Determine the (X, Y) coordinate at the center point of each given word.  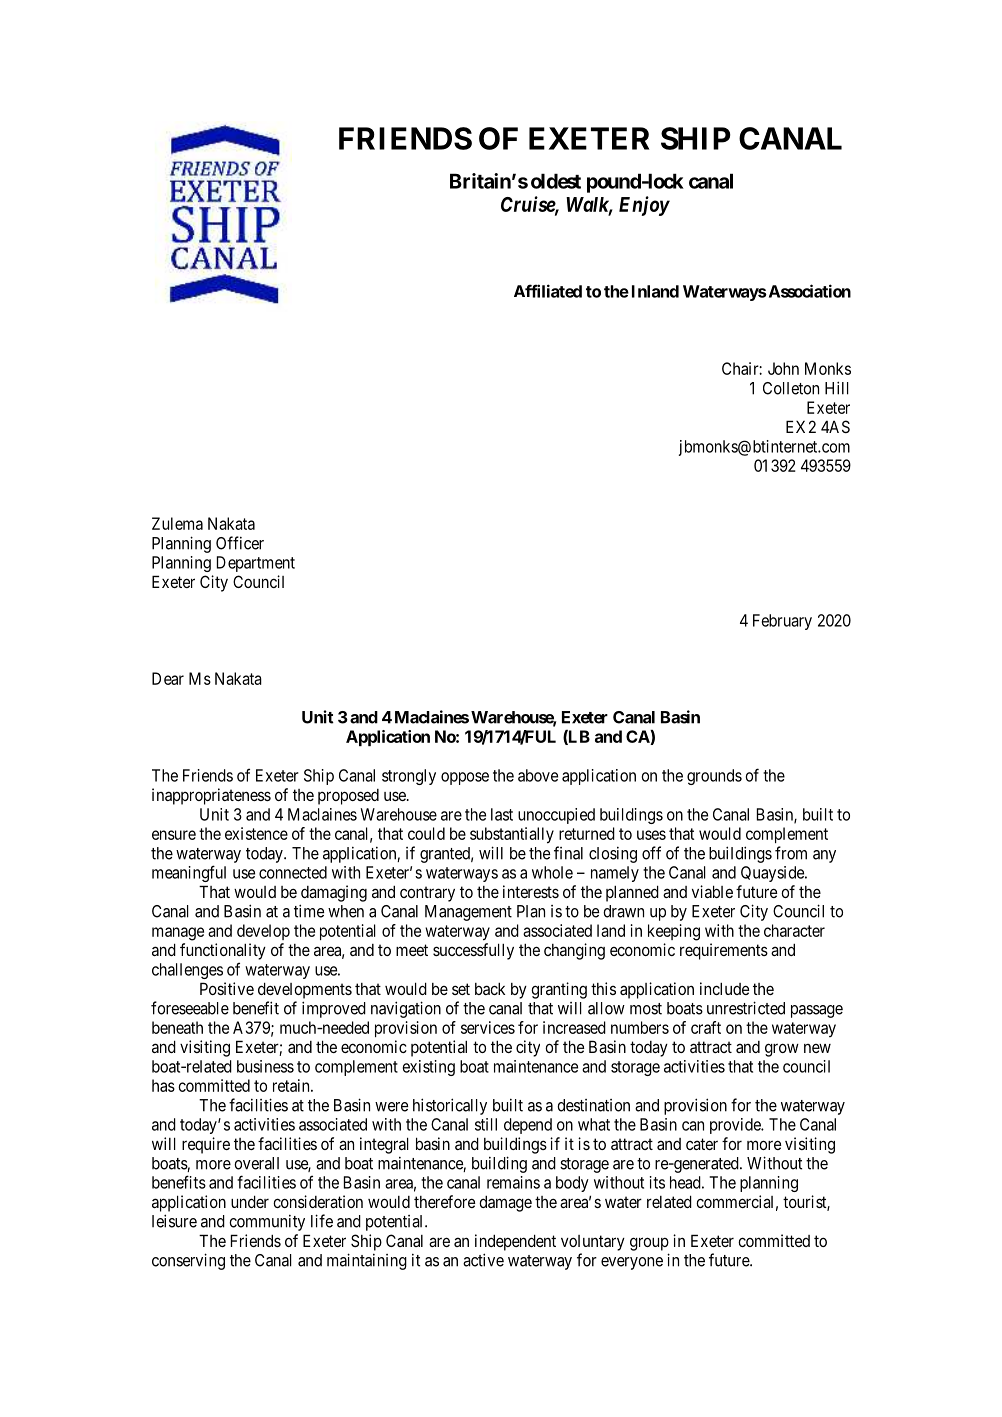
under (250, 1201)
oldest (556, 181)
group (649, 1244)
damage (505, 1203)
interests (531, 891)
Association (808, 291)
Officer (240, 543)
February (782, 622)
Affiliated (548, 291)
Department (256, 564)
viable (712, 891)
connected (293, 872)
